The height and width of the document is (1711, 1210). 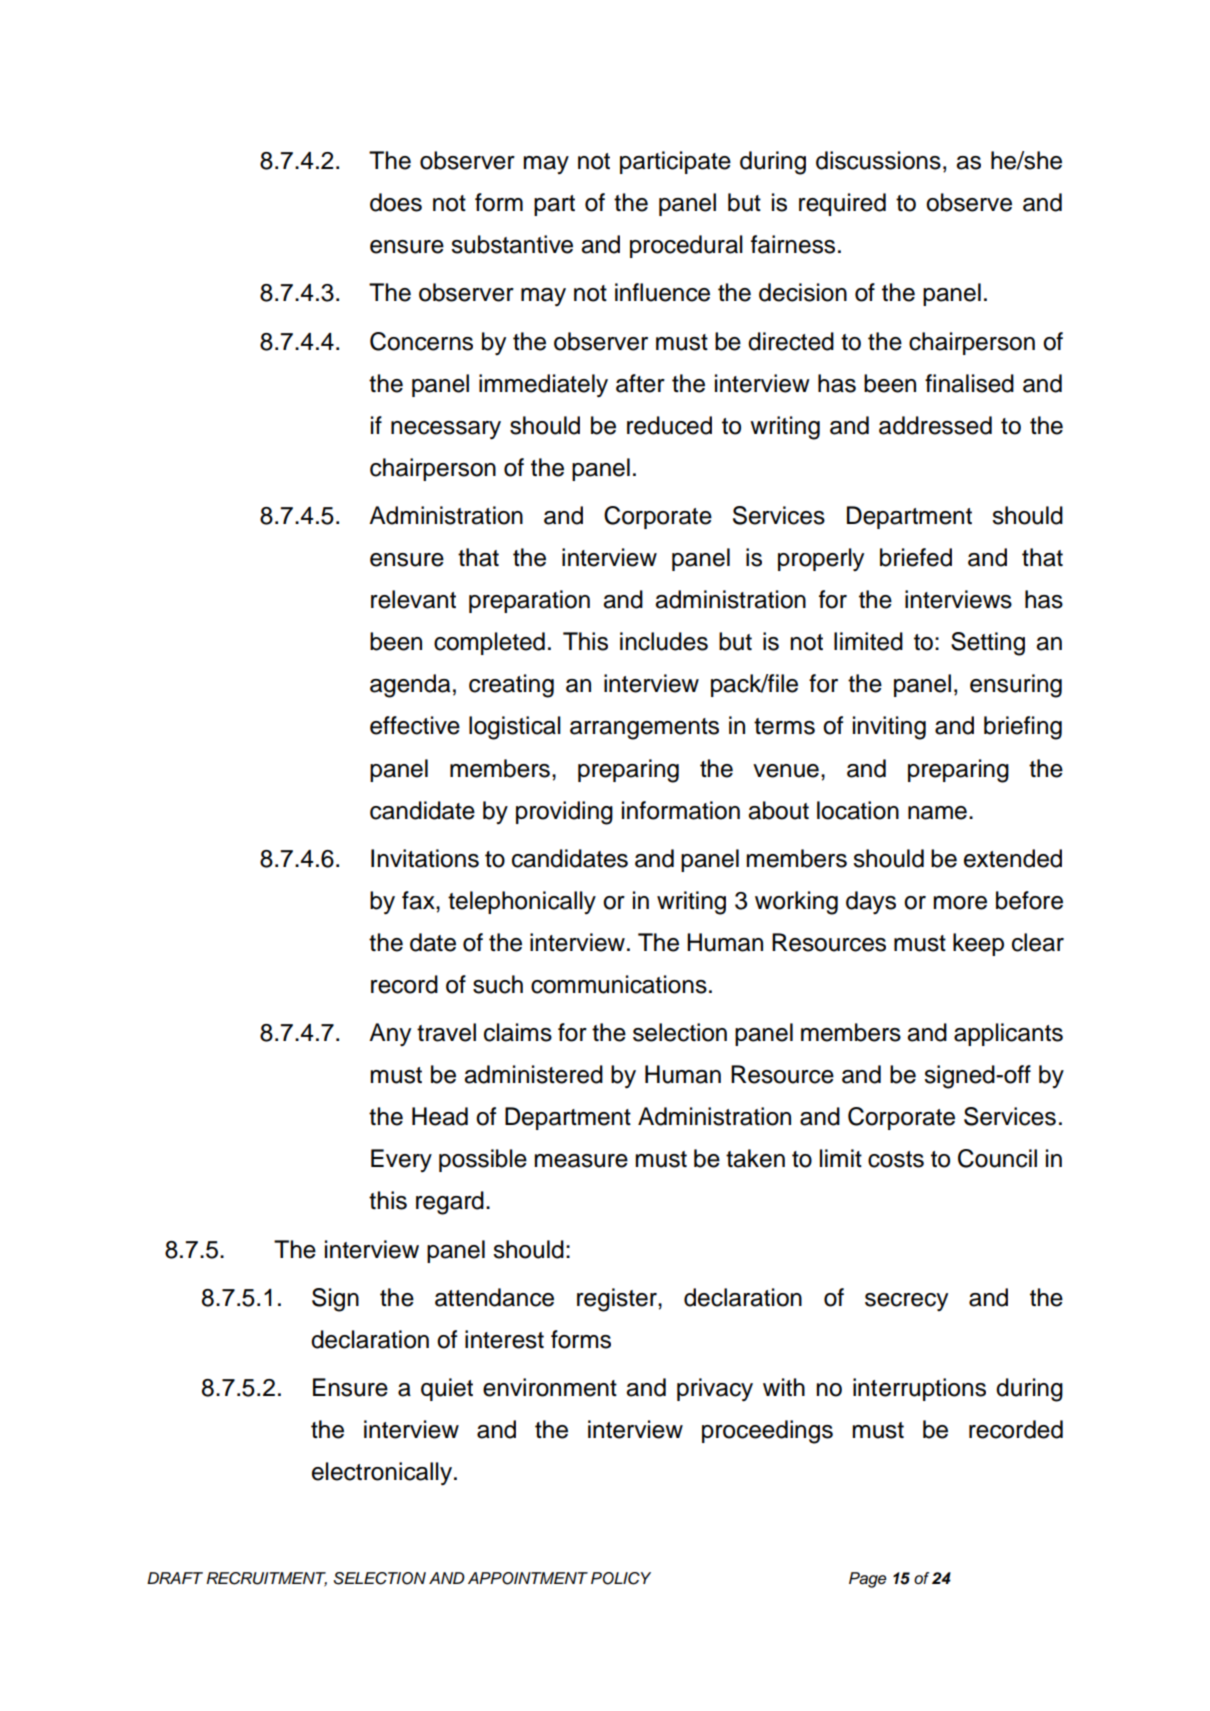 What do you see at coordinates (669, 425) in the document?
I see `reduced` at bounding box center [669, 425].
